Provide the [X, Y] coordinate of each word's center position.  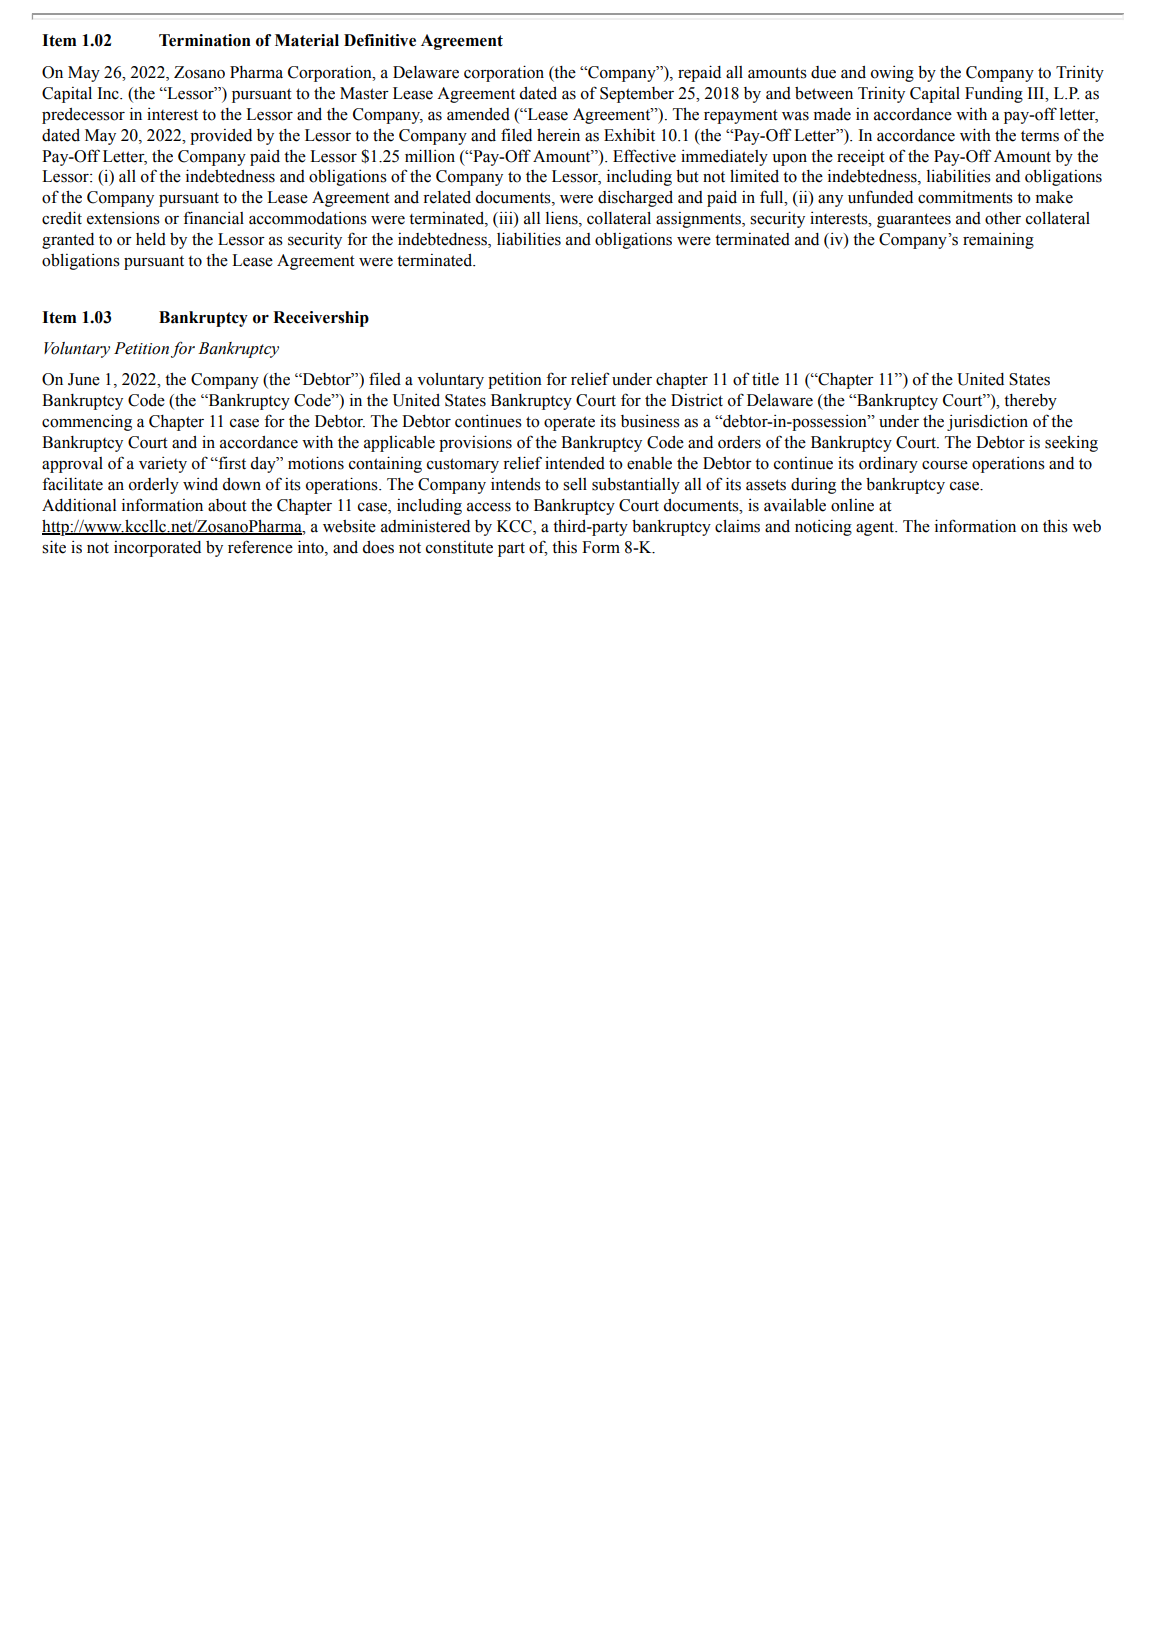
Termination [205, 40]
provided [221, 137]
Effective [644, 156]
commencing [87, 422]
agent [876, 528]
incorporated [157, 549]
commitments [965, 197]
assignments [699, 220]
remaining [998, 241]
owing [892, 74]
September [637, 95]
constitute [459, 547]
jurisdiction [987, 422]
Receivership [321, 319]
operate [569, 423]
